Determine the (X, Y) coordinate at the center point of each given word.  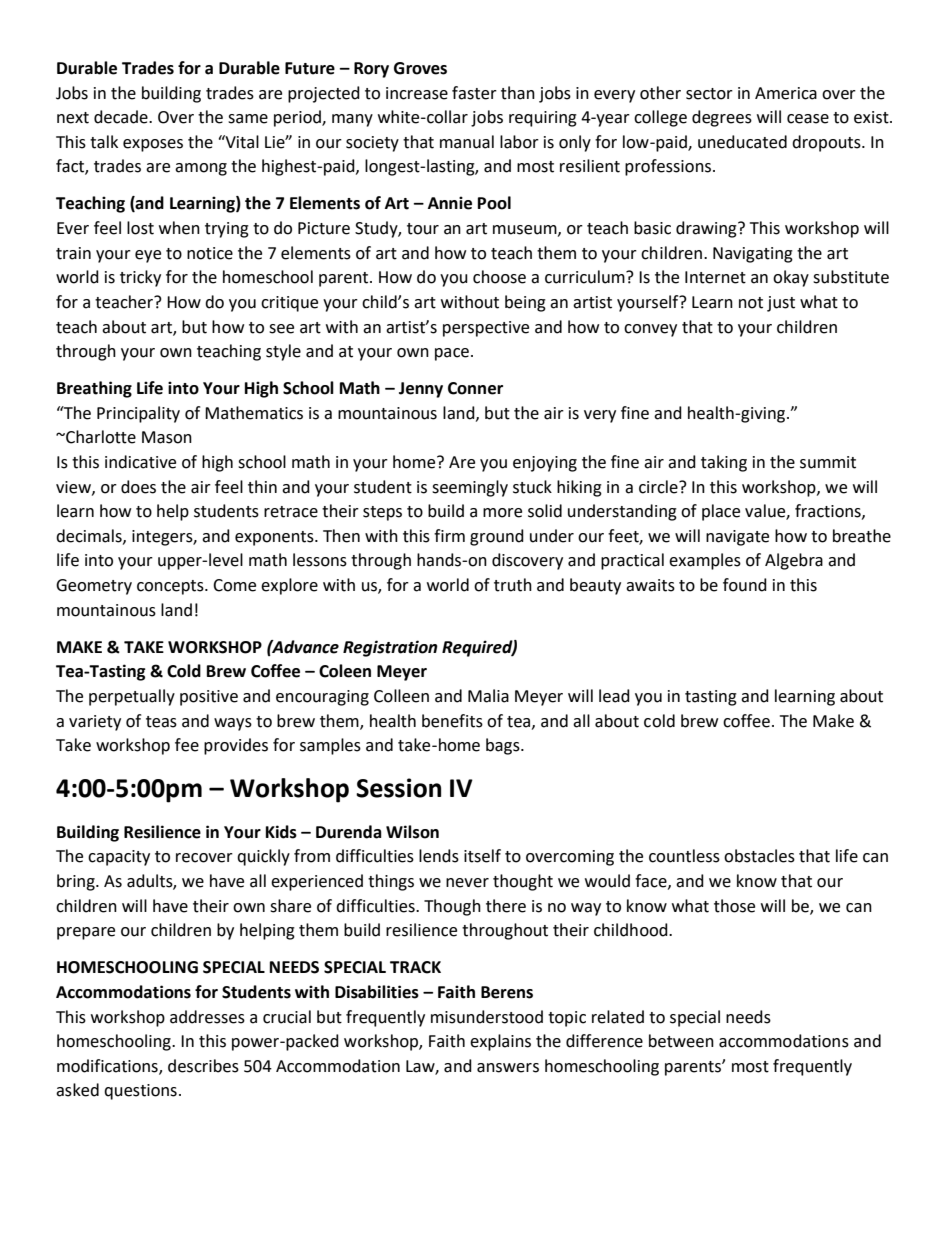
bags (504, 746)
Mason (167, 437)
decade (122, 117)
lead (614, 696)
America (786, 93)
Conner (475, 388)
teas (161, 722)
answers (508, 1068)
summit (828, 462)
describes (203, 1066)
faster (474, 93)
